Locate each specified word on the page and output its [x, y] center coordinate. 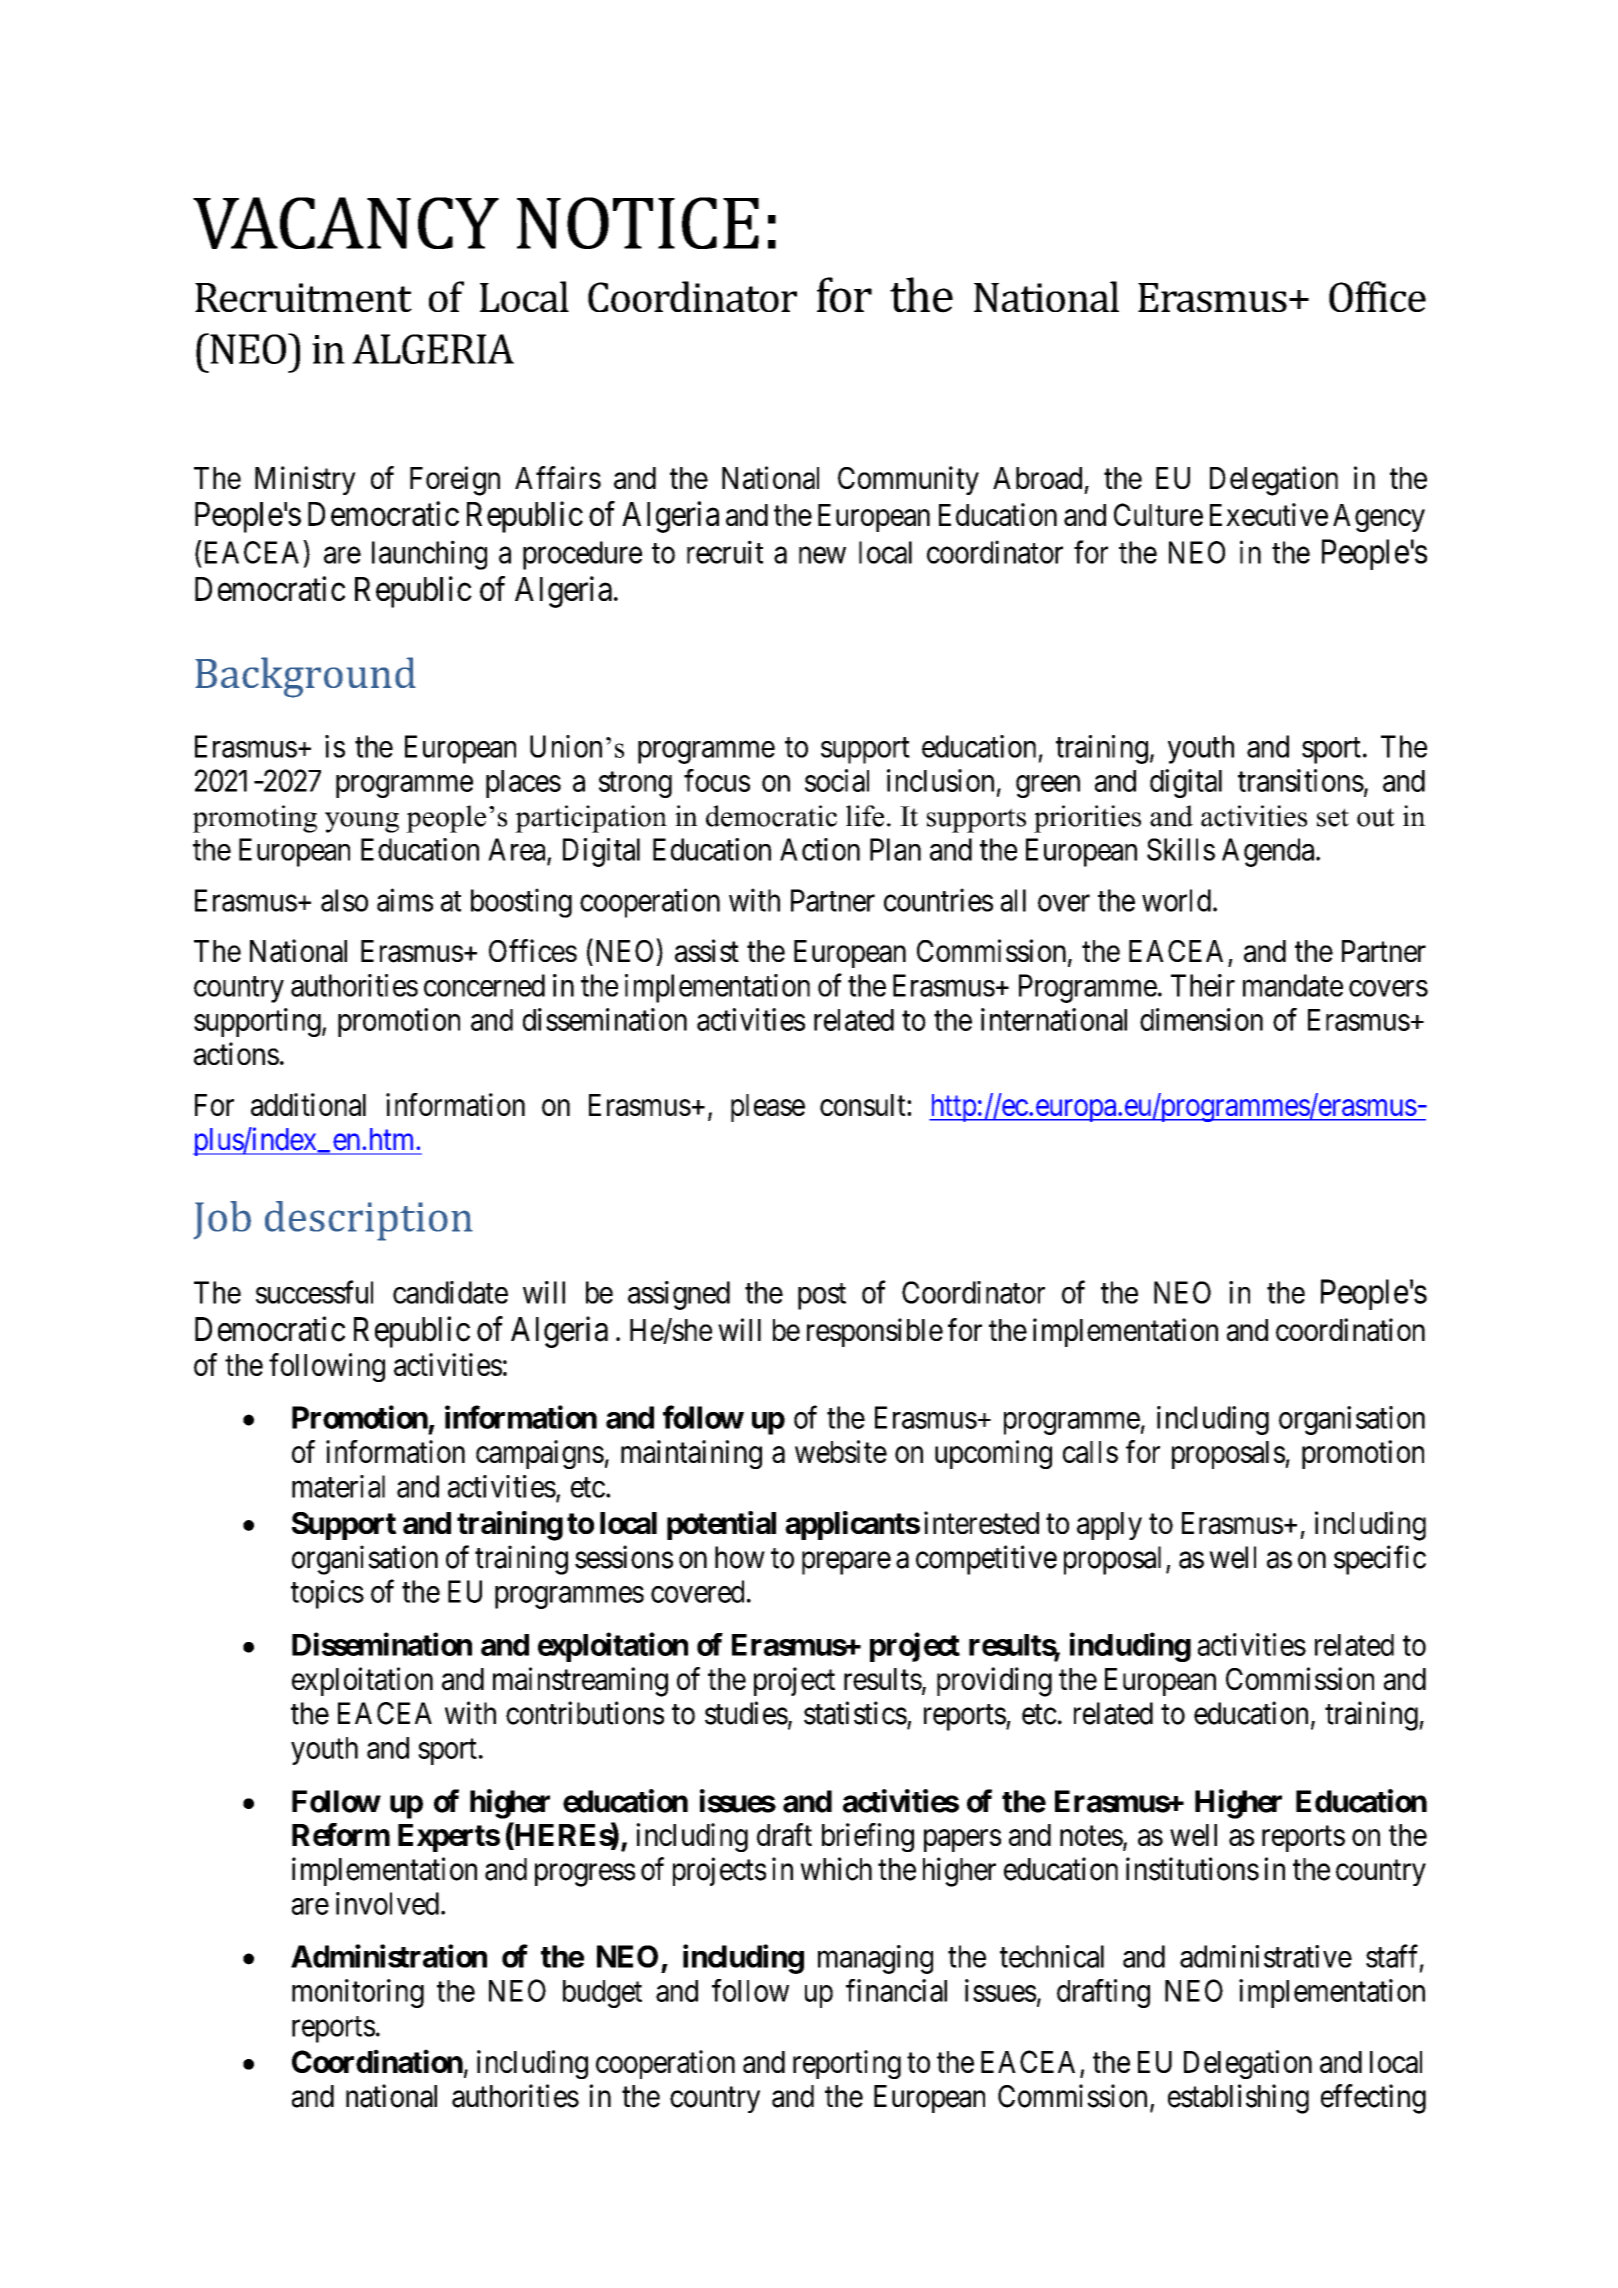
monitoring [358, 1993]
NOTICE [638, 223]
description [369, 1221]
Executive [1269, 514]
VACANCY [346, 223]
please [768, 1108]
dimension [1201, 1019]
